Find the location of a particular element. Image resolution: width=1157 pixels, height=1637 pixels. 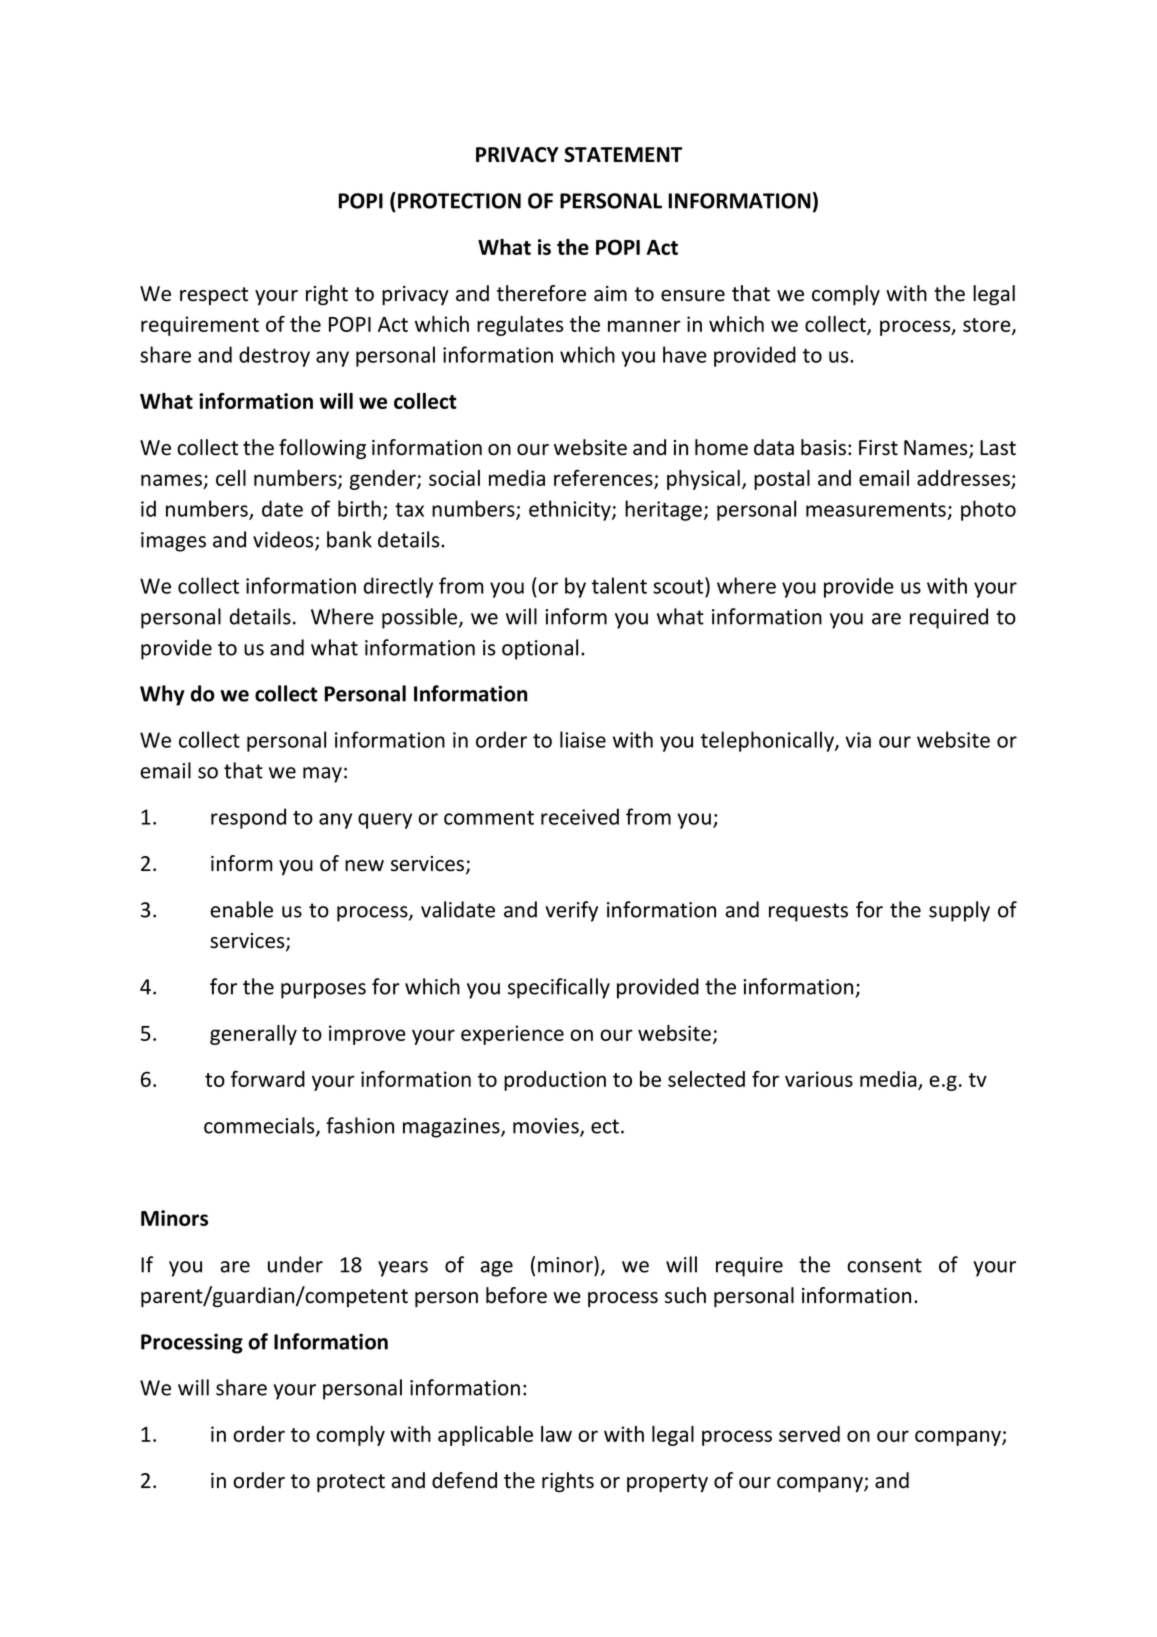

liaise is located at coordinates (583, 739).
